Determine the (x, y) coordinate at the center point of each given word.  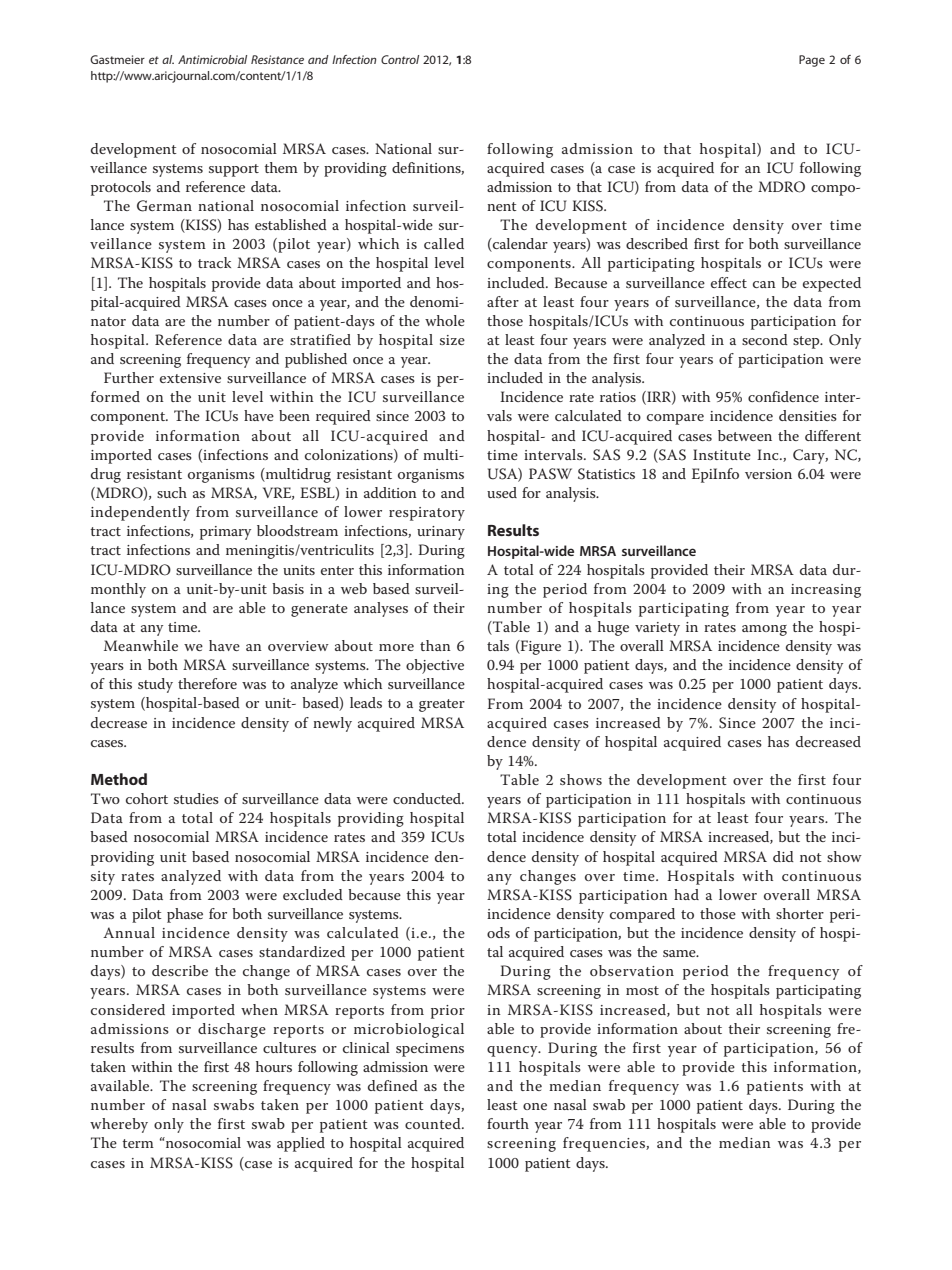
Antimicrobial (212, 59)
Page (812, 61)
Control (400, 59)
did (783, 856)
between (745, 435)
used (502, 492)
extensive (190, 378)
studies (196, 798)
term (138, 1143)
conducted (428, 798)
